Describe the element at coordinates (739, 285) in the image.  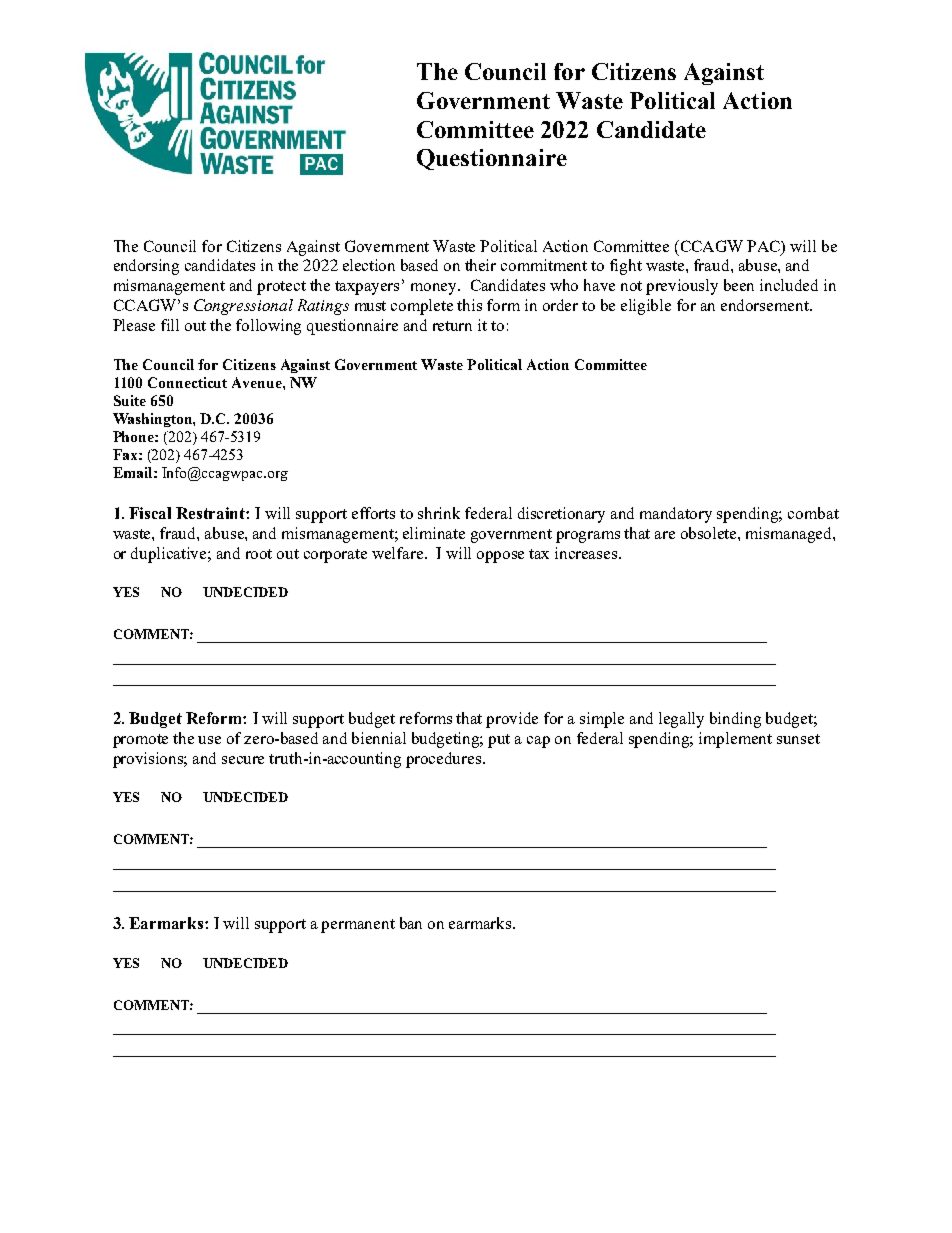
I see `been` at that location.
